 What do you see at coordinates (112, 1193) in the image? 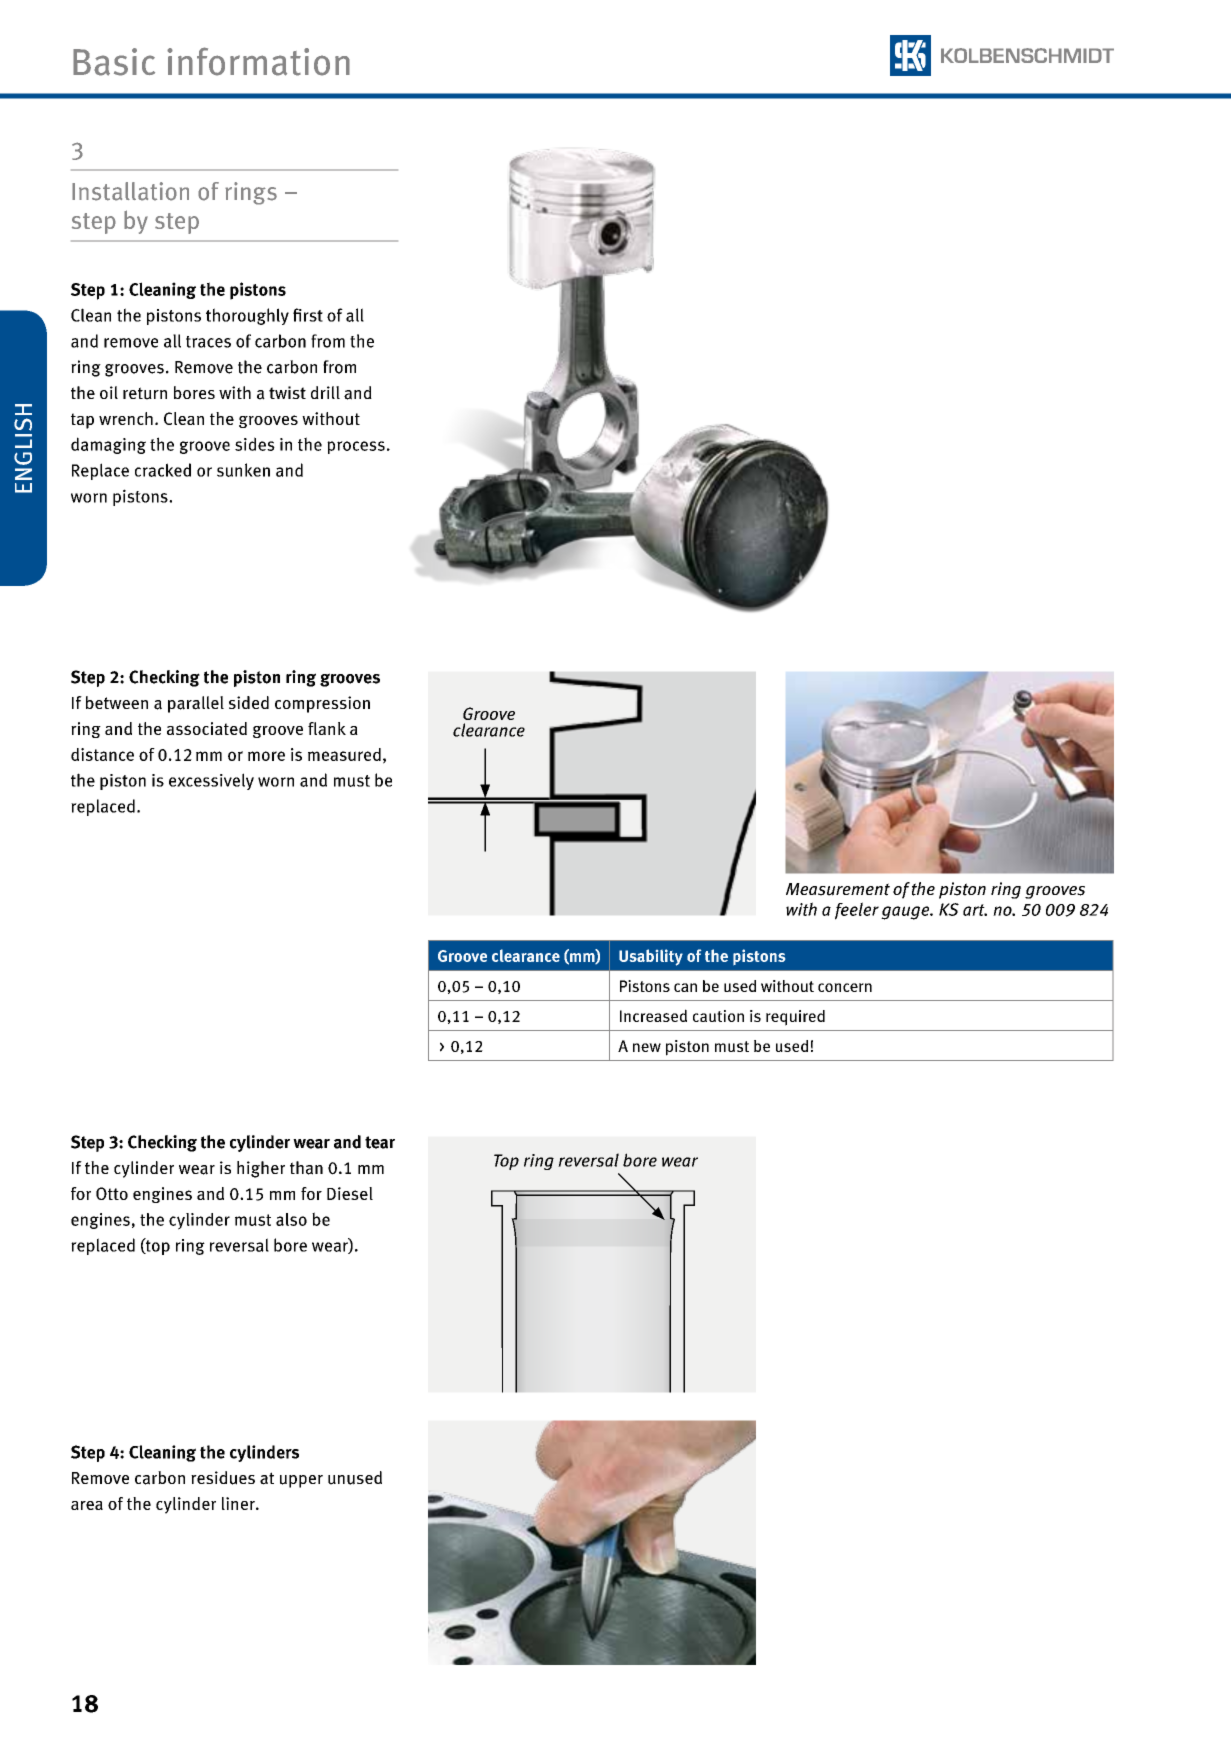
I see `Otto` at bounding box center [112, 1193].
